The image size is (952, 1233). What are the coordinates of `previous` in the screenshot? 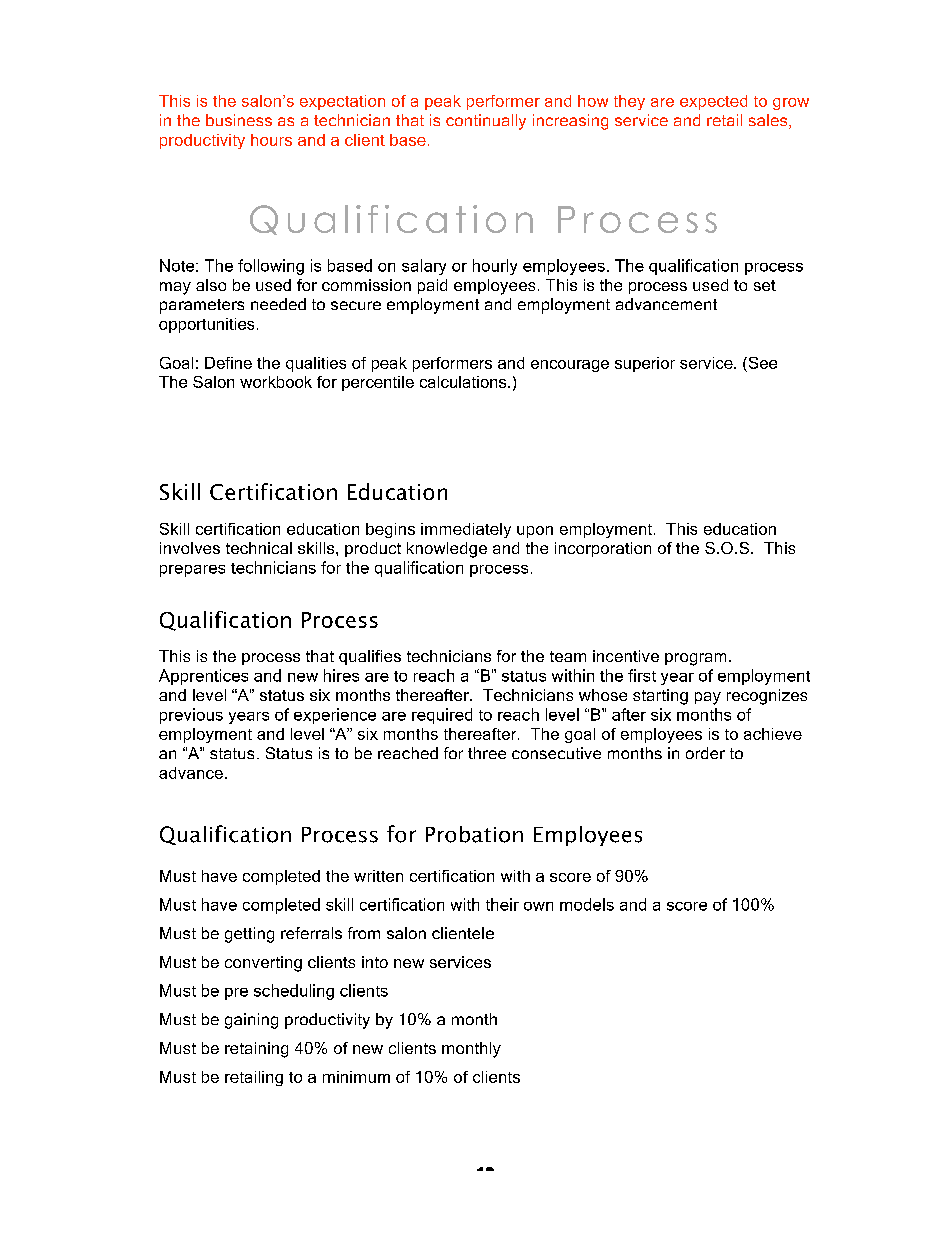 It's located at (191, 716).
